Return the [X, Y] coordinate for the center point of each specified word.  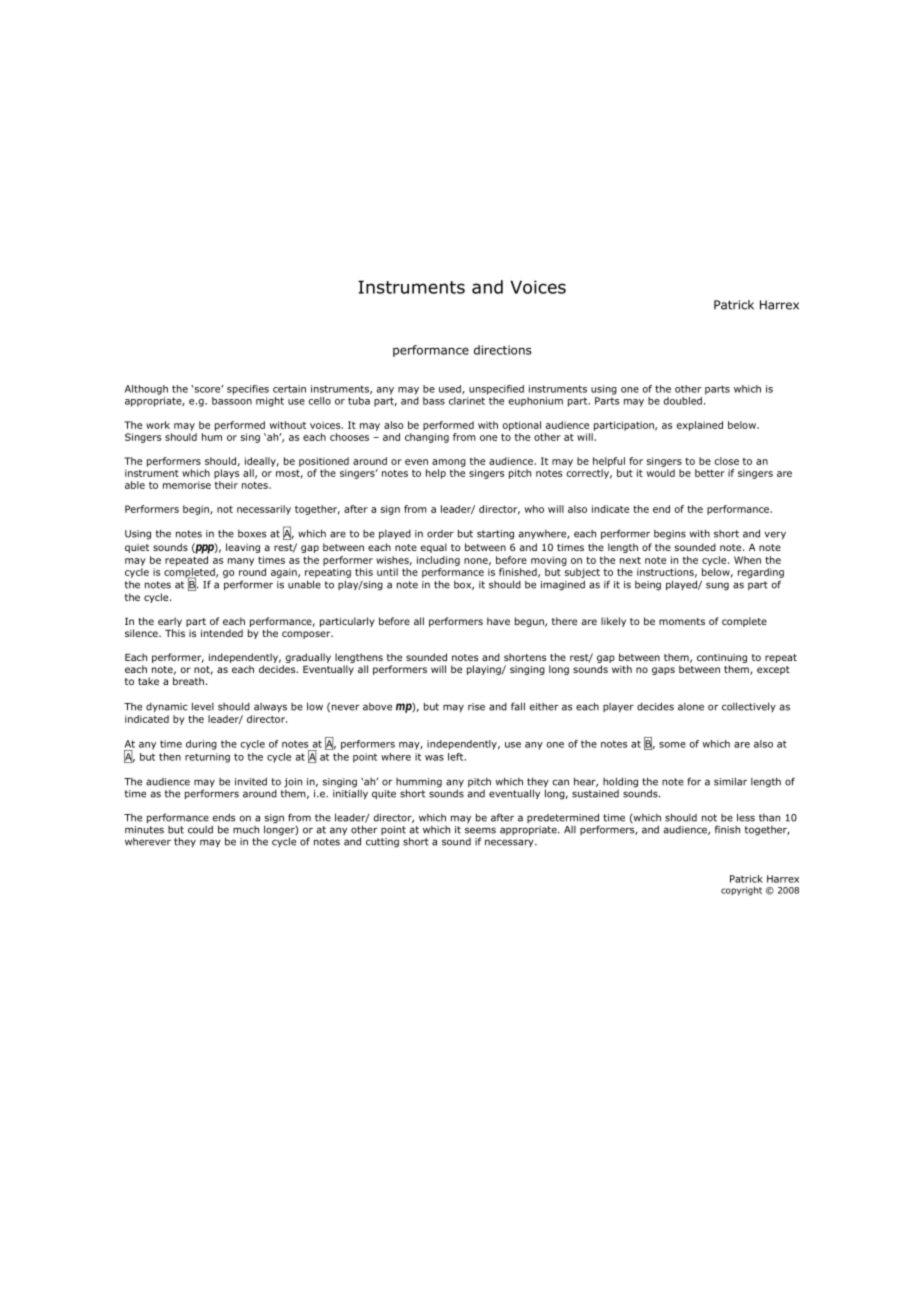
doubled [683, 401]
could [200, 829]
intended [222, 633]
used [451, 389]
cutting [382, 843]
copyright [741, 891]
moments [682, 621]
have [498, 621]
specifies [248, 390]
